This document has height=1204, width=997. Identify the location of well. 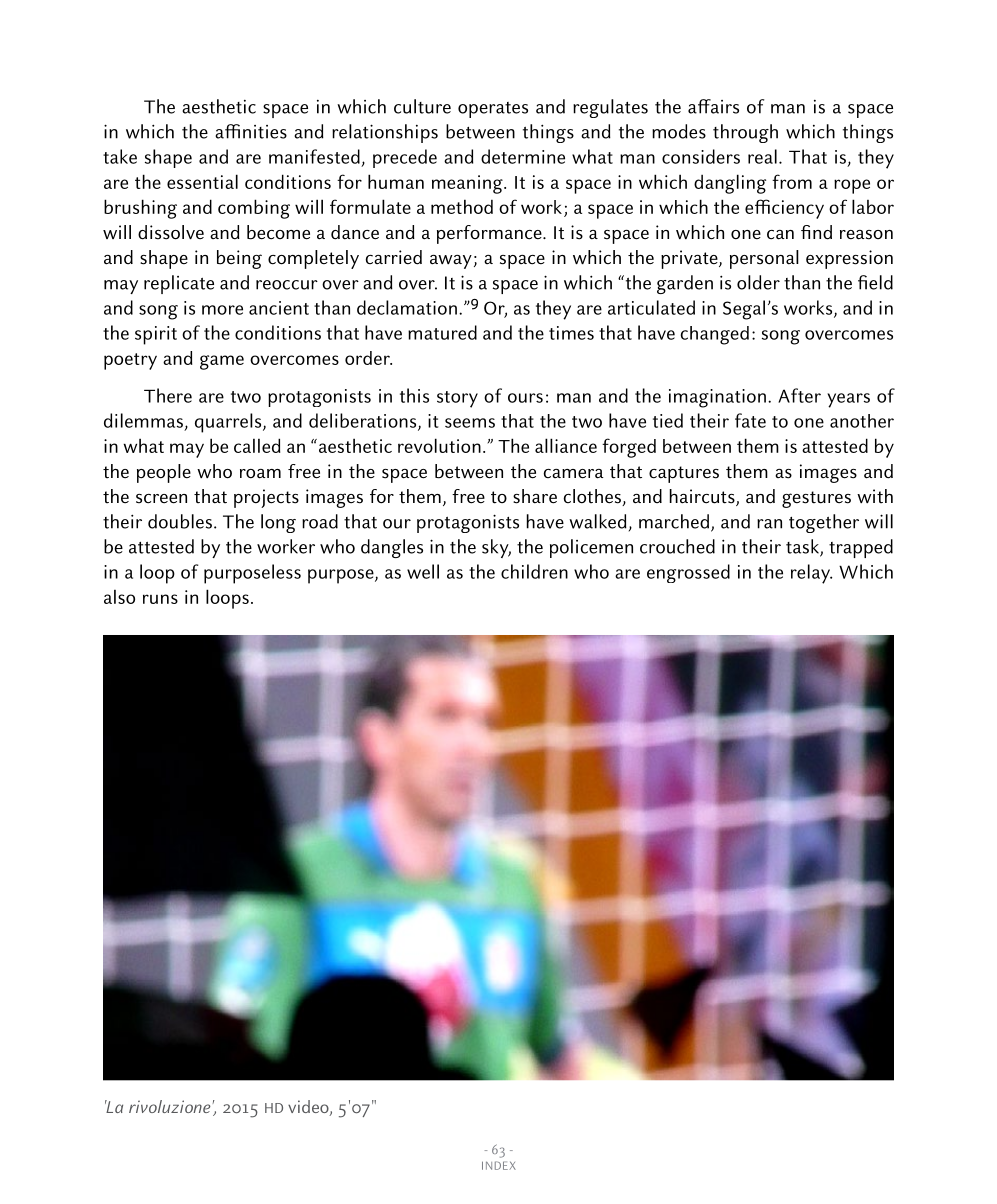
(423, 571).
